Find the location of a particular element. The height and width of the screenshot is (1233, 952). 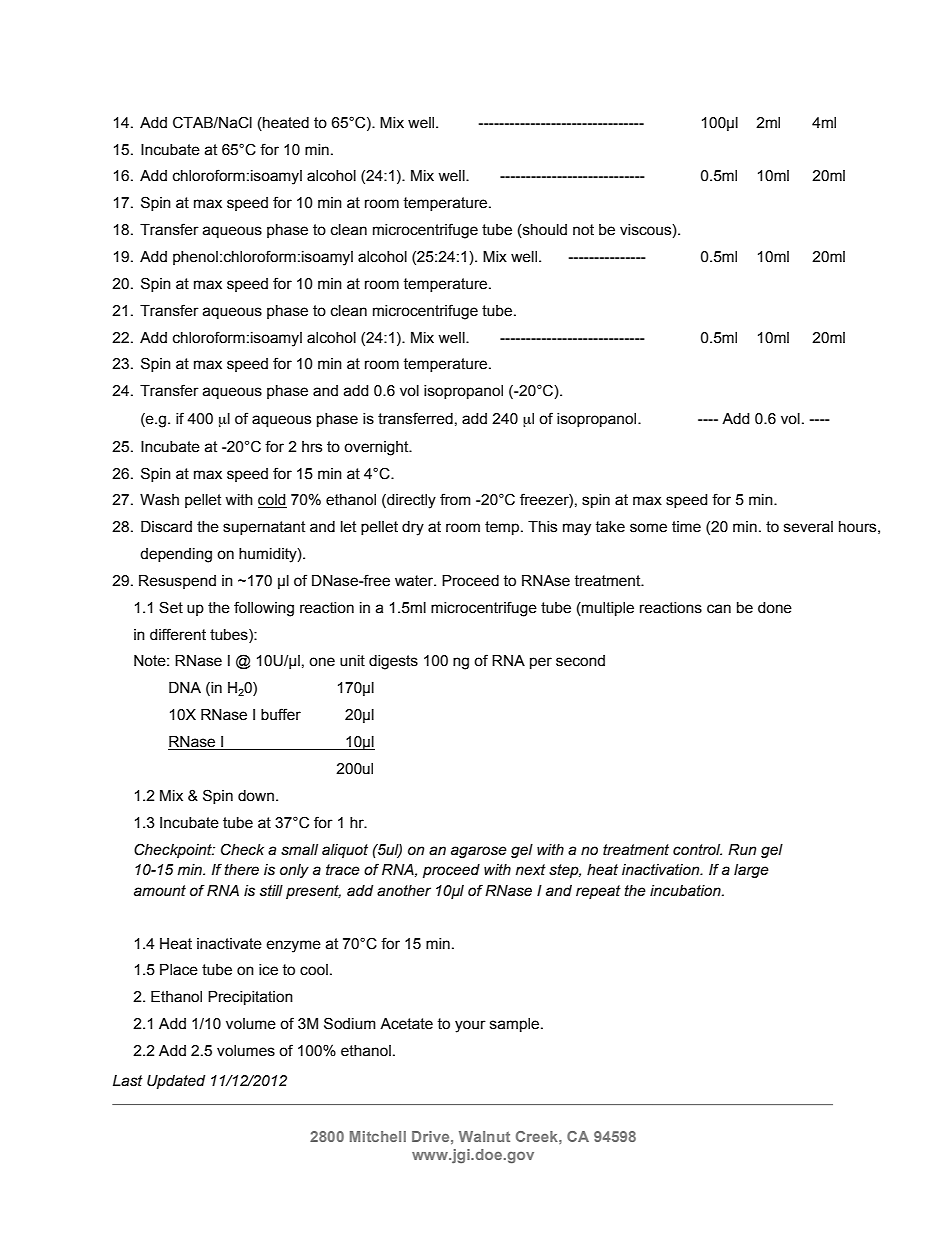

Updated is located at coordinates (176, 1082).
